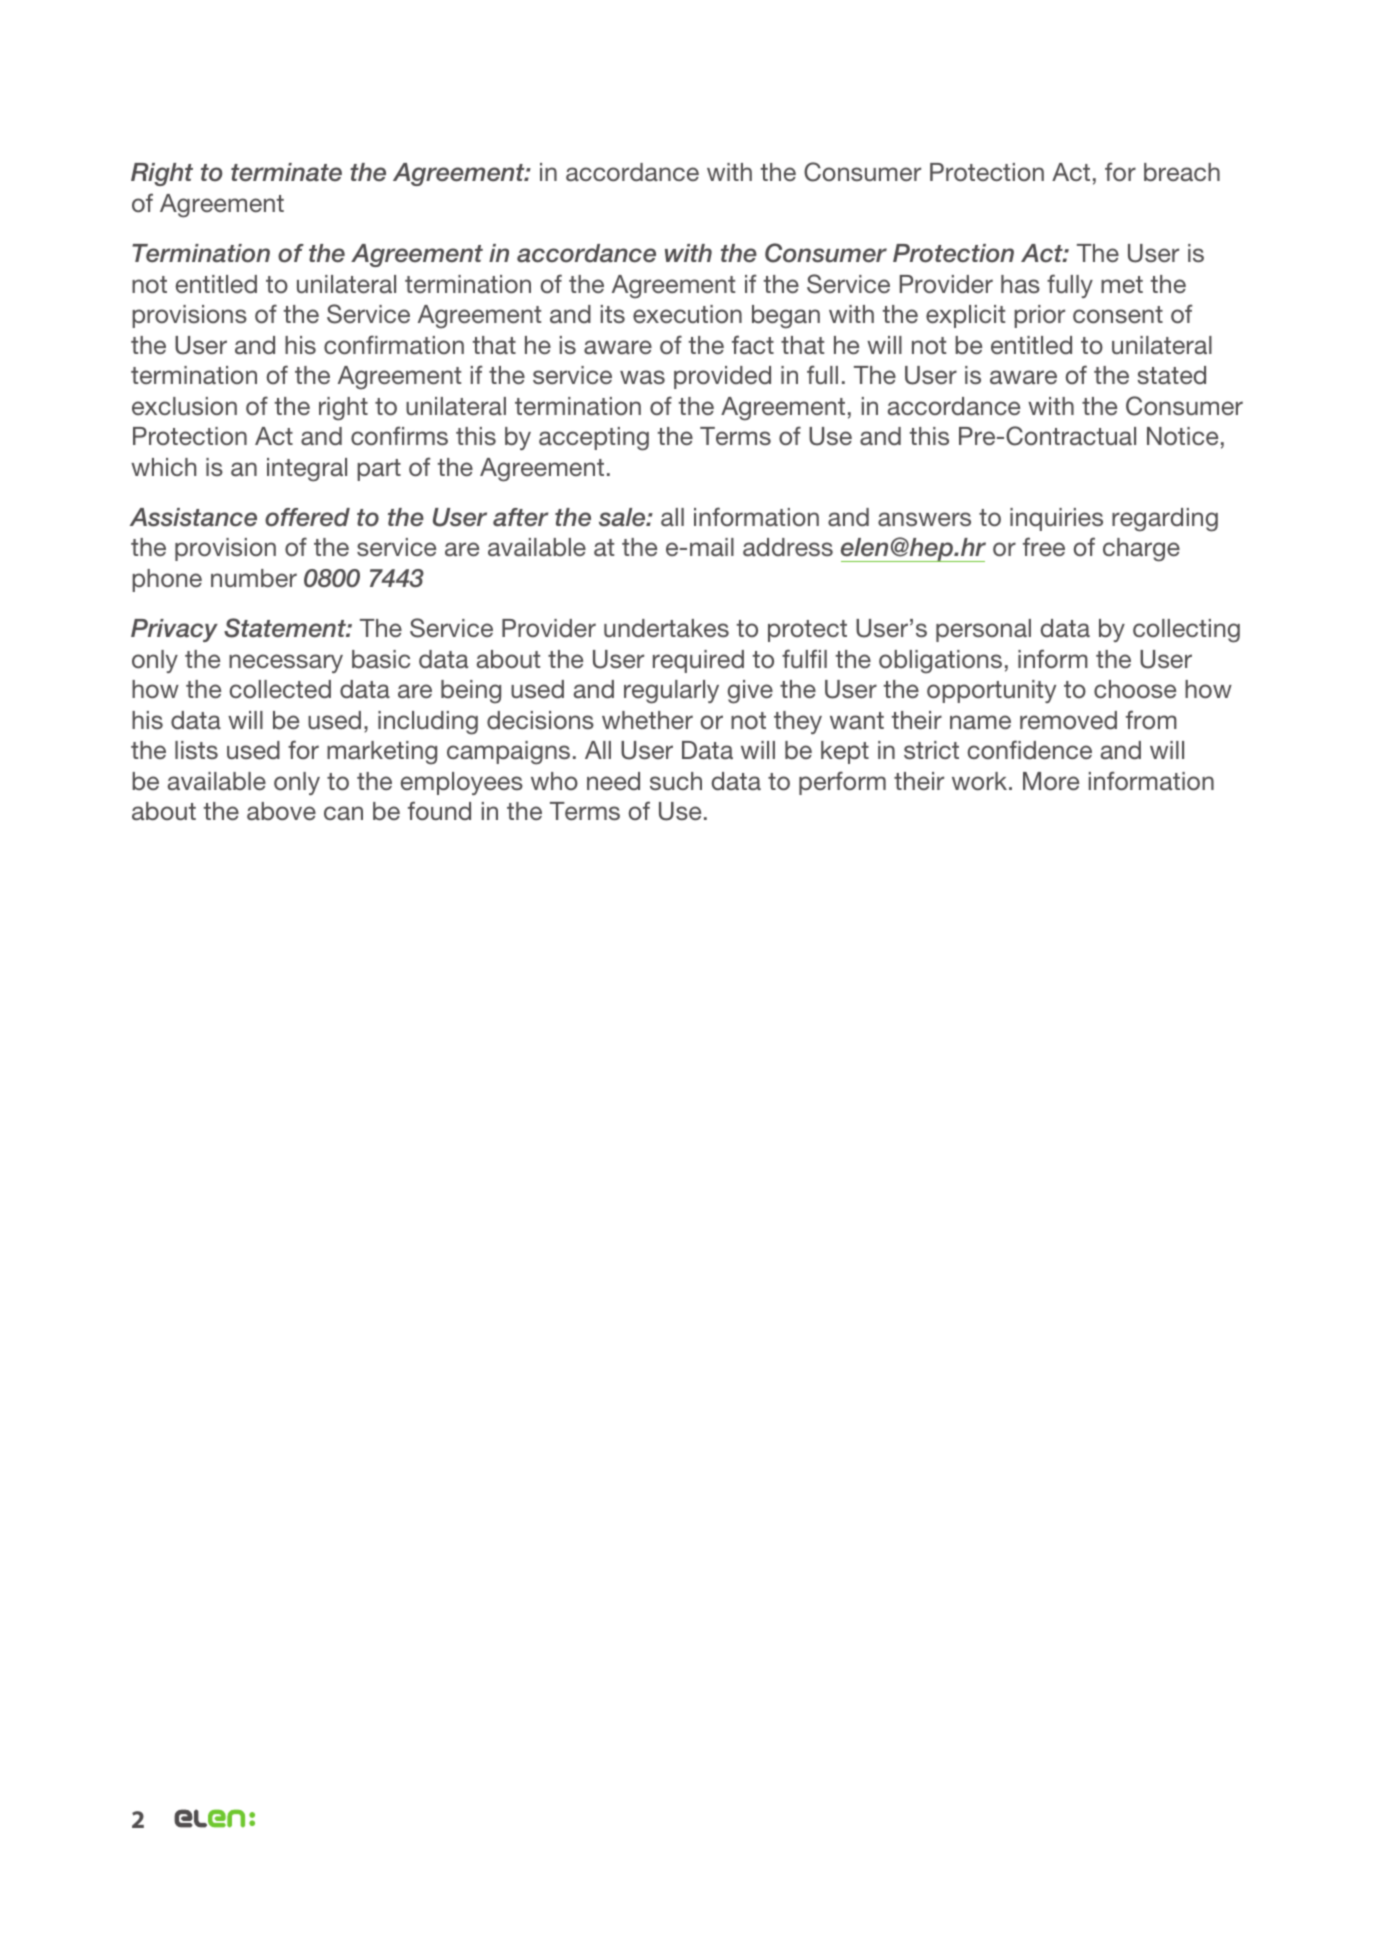 The height and width of the screenshot is (1946, 1376). Describe the element at coordinates (394, 345) in the screenshot. I see `confirmation` at that location.
